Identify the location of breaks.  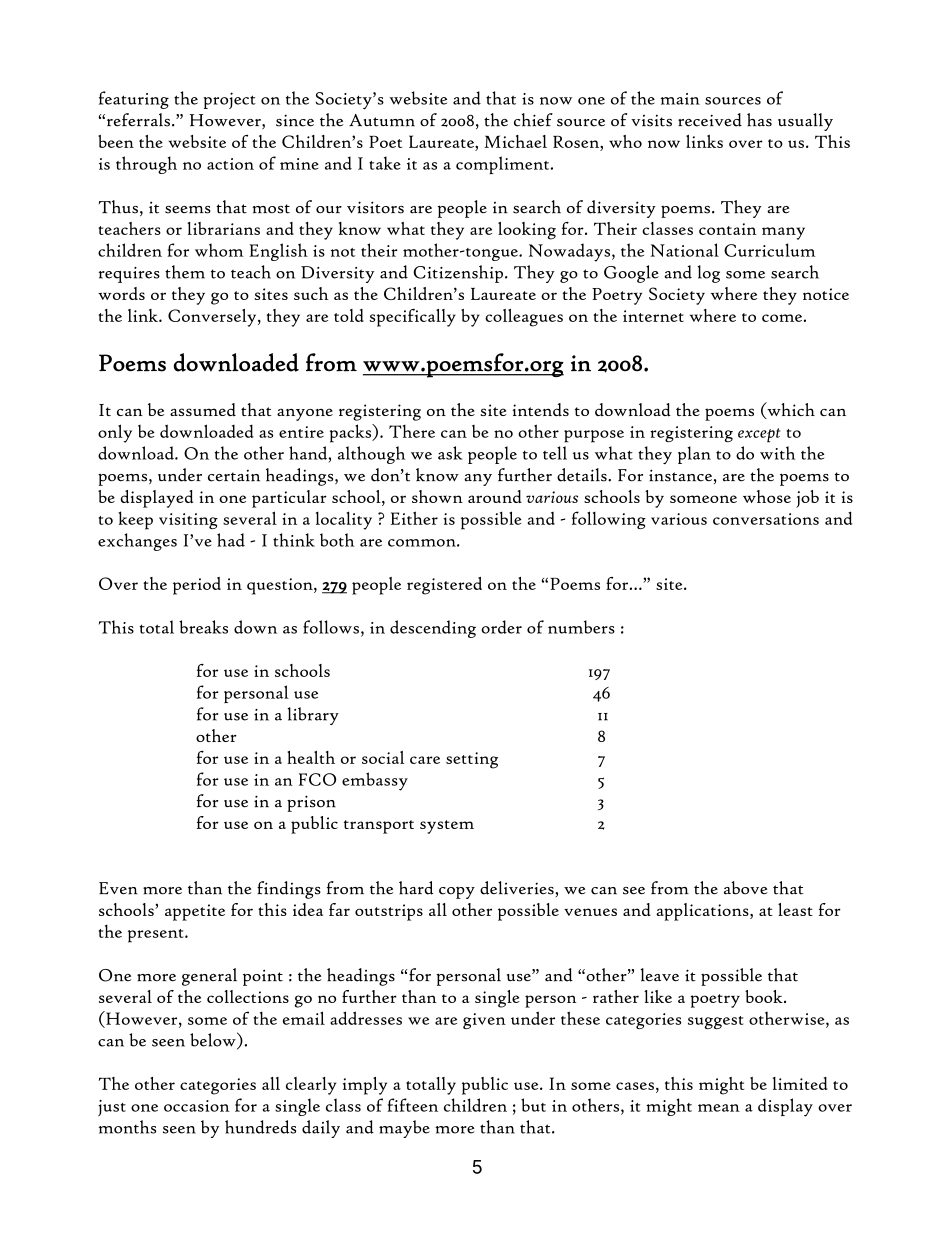
(203, 627).
